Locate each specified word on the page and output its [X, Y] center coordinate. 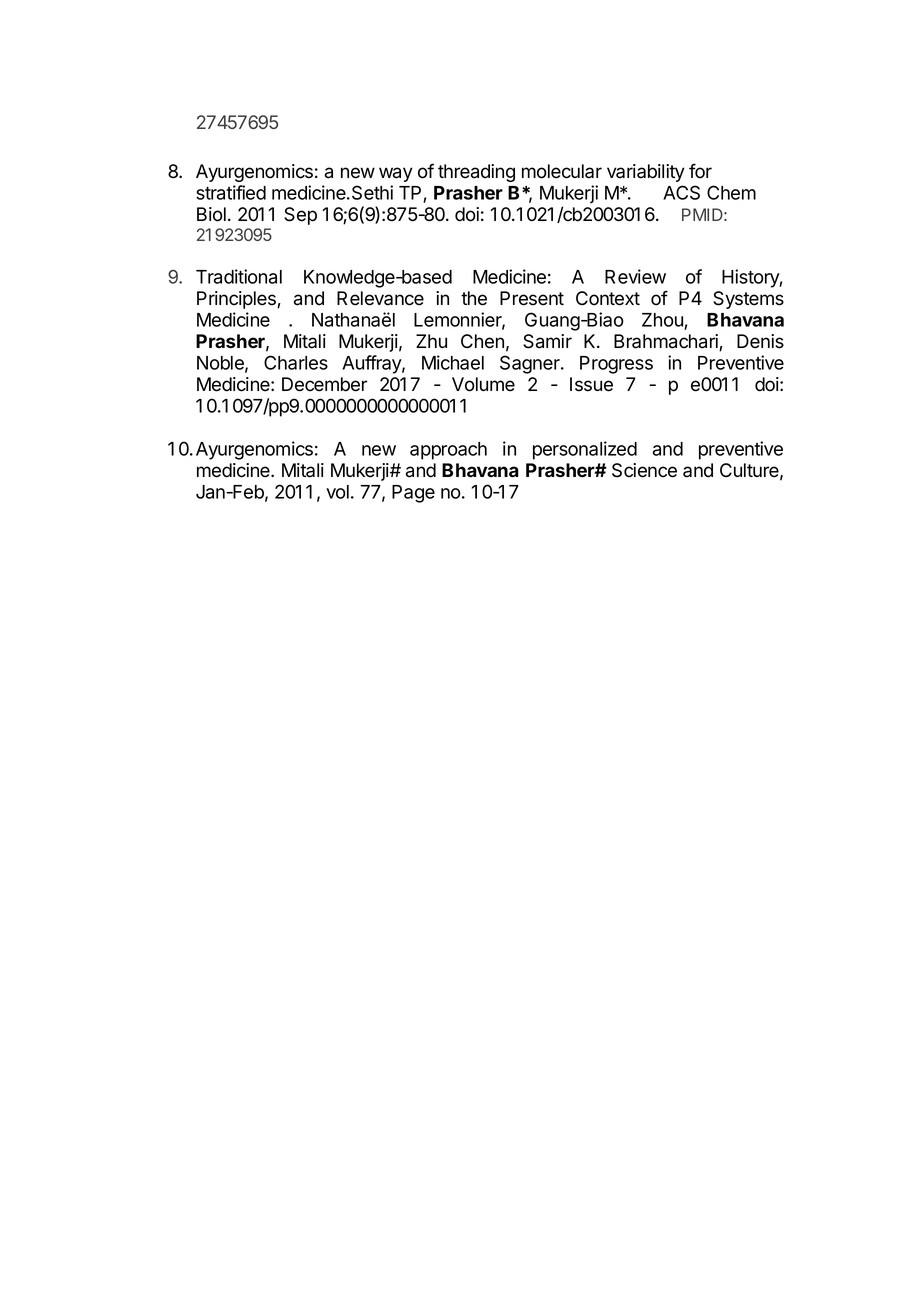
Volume [483, 384]
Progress [616, 365]
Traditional [239, 276]
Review [635, 276]
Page [413, 494]
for [700, 171]
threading [476, 173]
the [474, 298]
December [324, 384]
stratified [231, 192]
